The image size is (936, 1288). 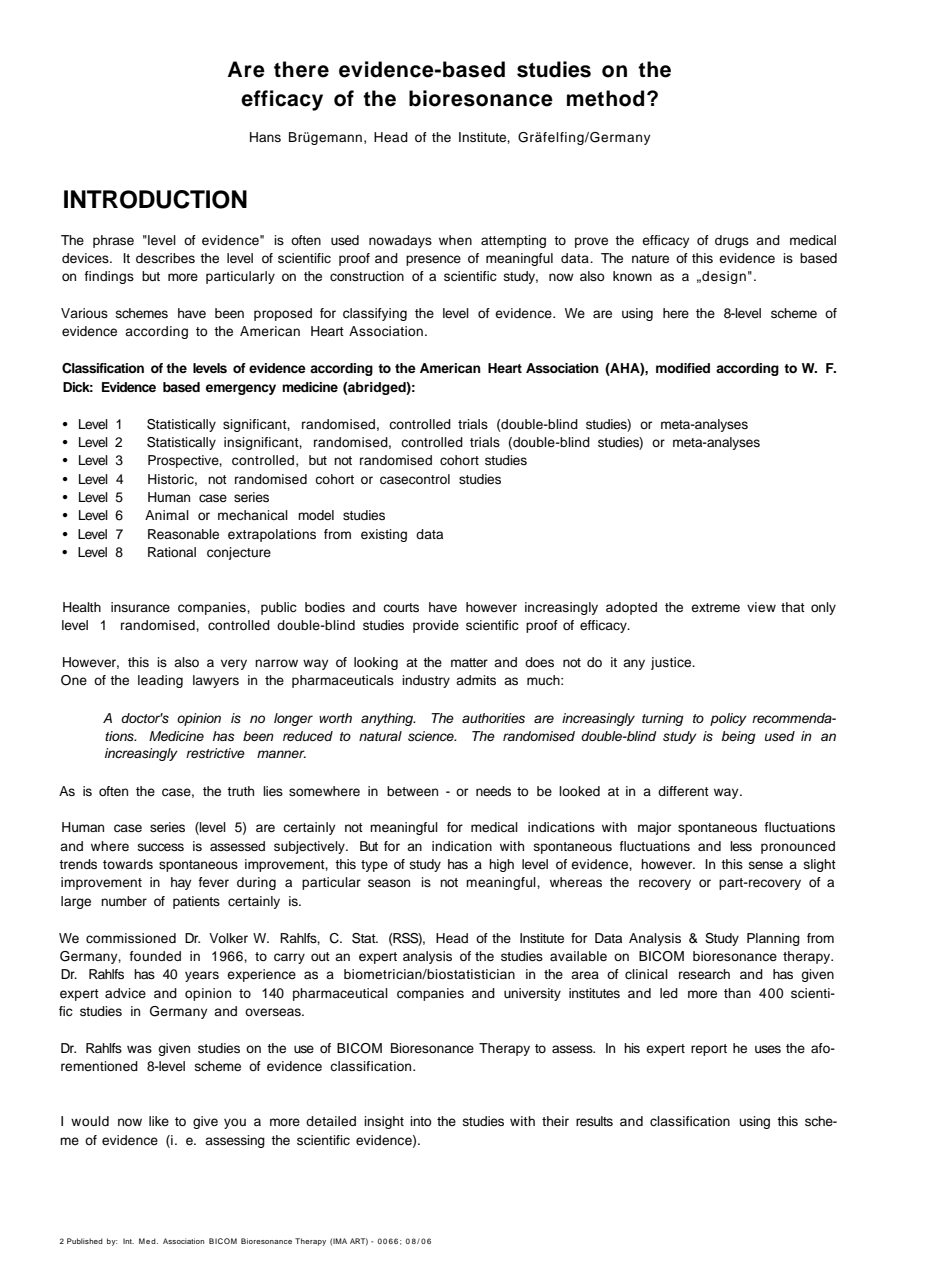 What do you see at coordinates (605, 98) in the screenshot?
I see `method` at bounding box center [605, 98].
